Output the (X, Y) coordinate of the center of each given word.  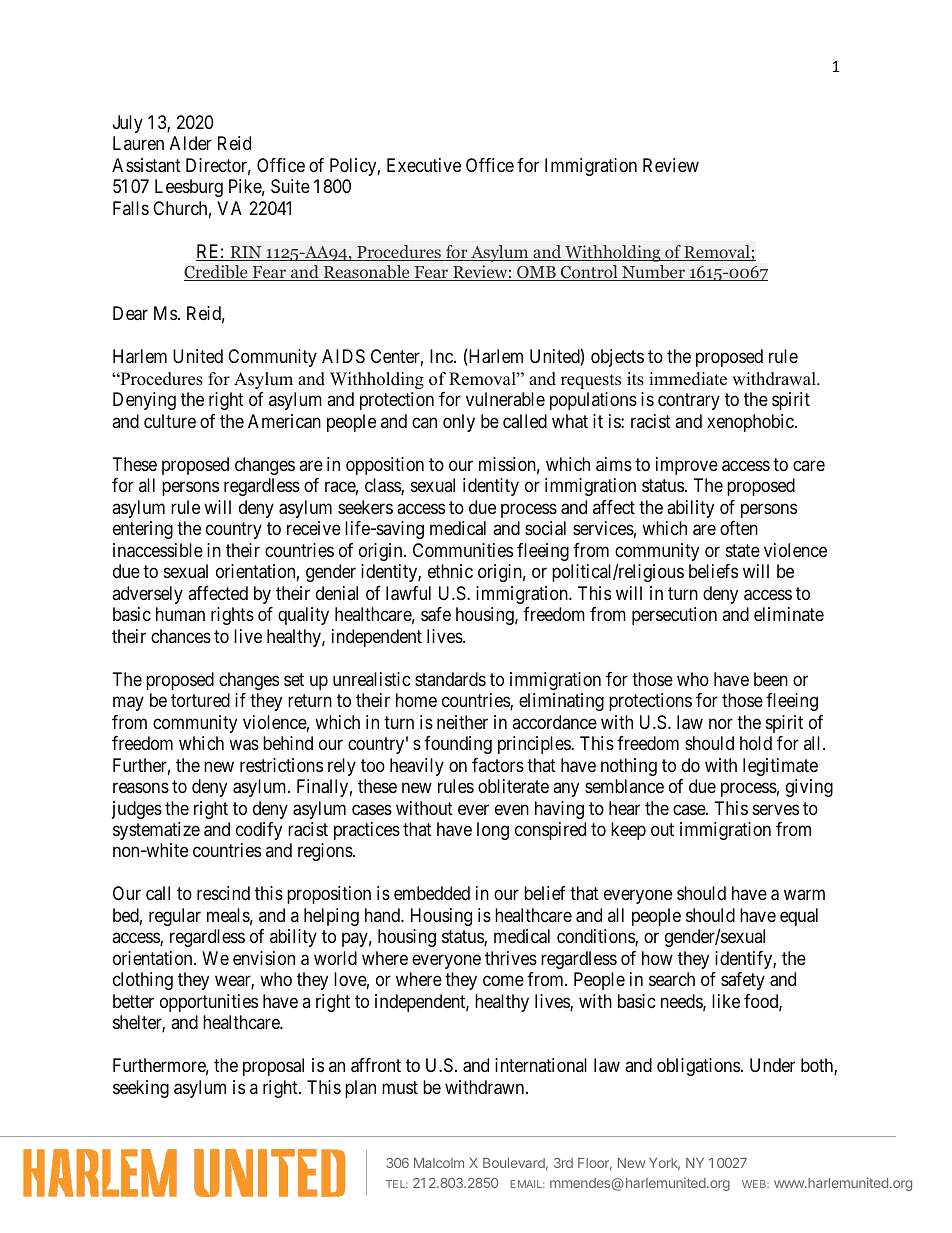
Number (653, 273)
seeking (141, 1089)
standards (450, 679)
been (771, 679)
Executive (424, 165)
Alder (191, 143)
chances (181, 636)
